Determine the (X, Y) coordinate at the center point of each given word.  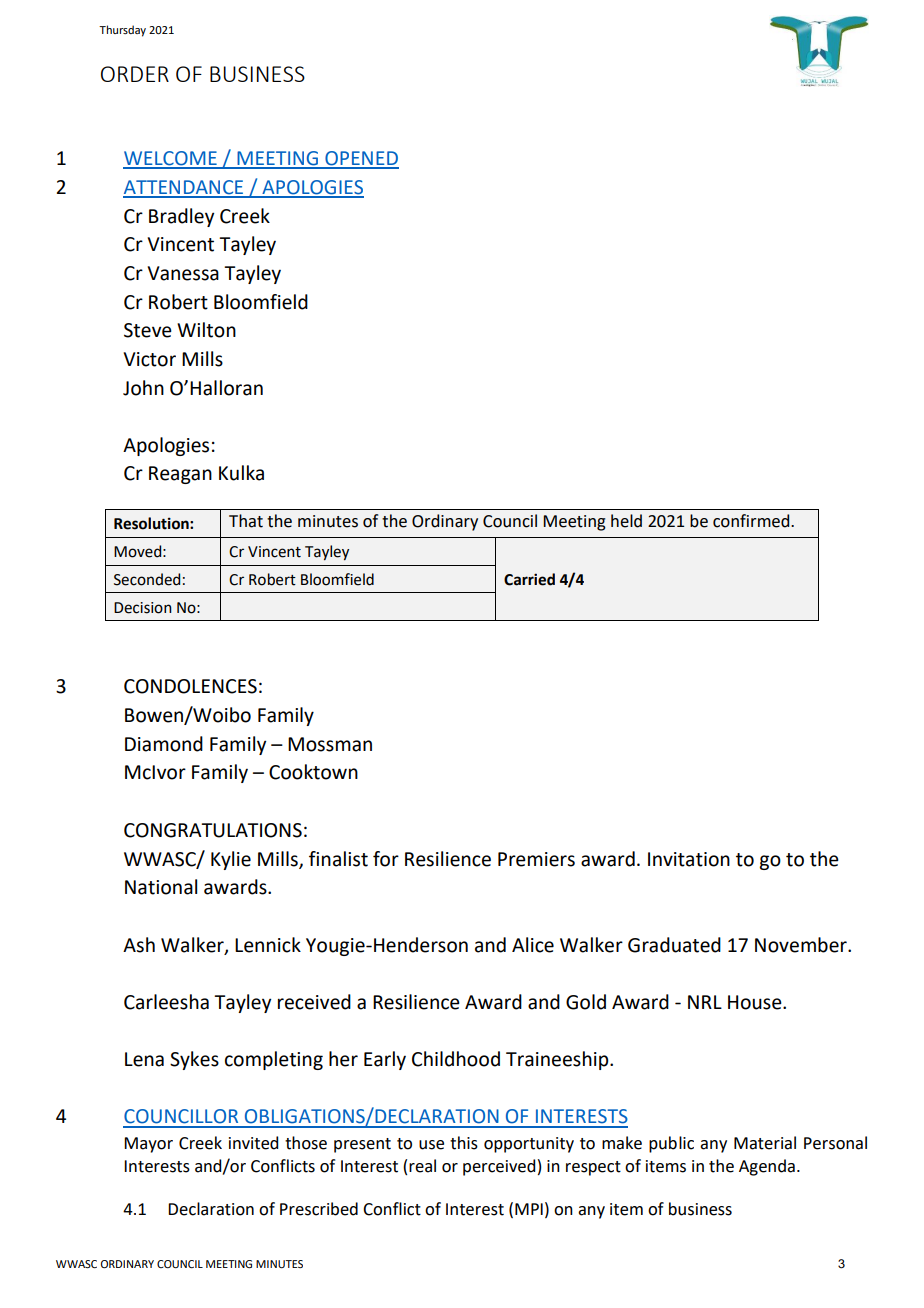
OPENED (361, 159)
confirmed (752, 521)
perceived (499, 1167)
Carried (529, 579)
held (626, 521)
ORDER (135, 74)
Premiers (536, 859)
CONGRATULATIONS (213, 830)
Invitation (689, 859)
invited (253, 1143)
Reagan (180, 475)
